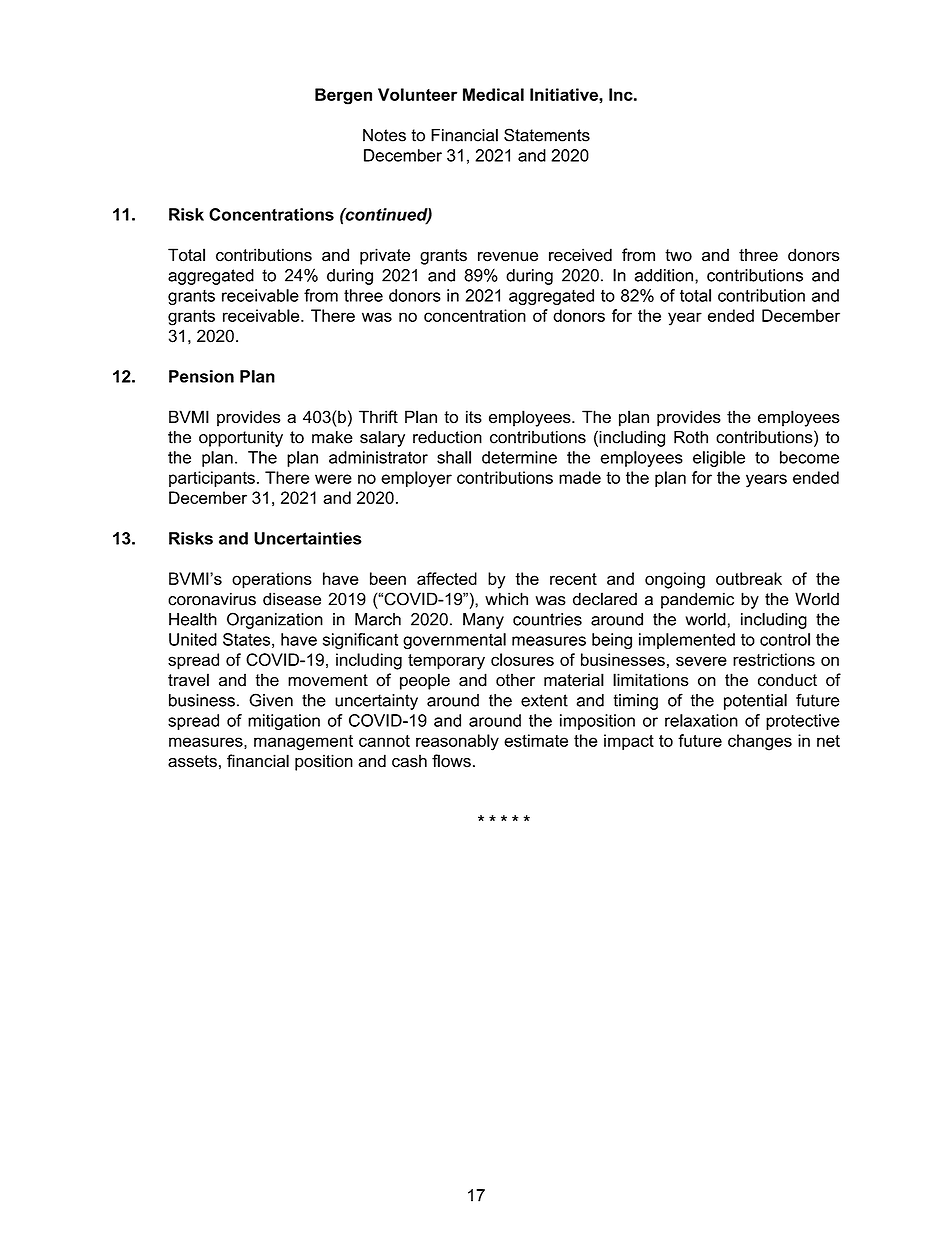 The height and width of the screenshot is (1233, 952). What do you see at coordinates (272, 580) in the screenshot?
I see `operations` at bounding box center [272, 580].
